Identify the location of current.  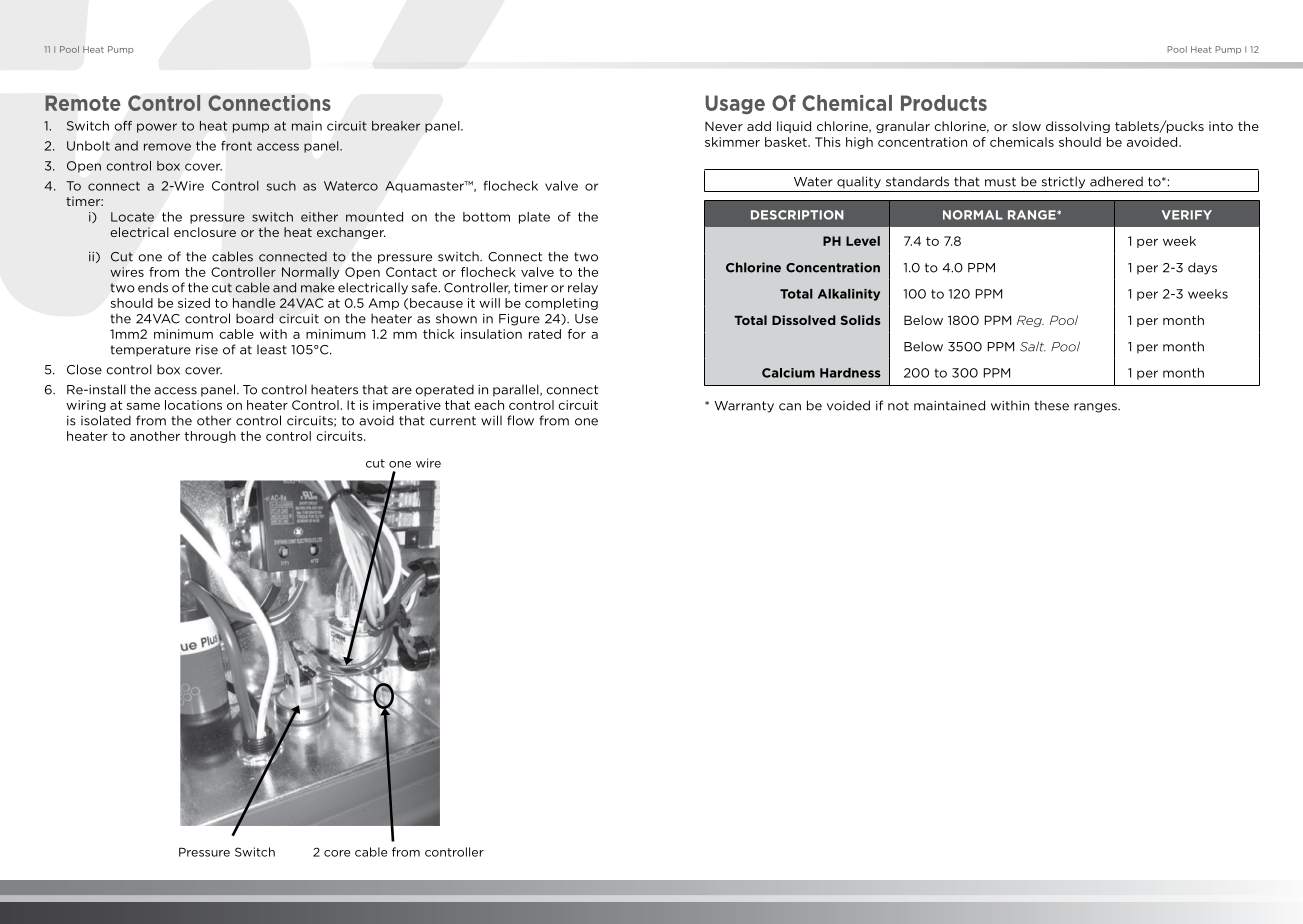
(453, 421).
